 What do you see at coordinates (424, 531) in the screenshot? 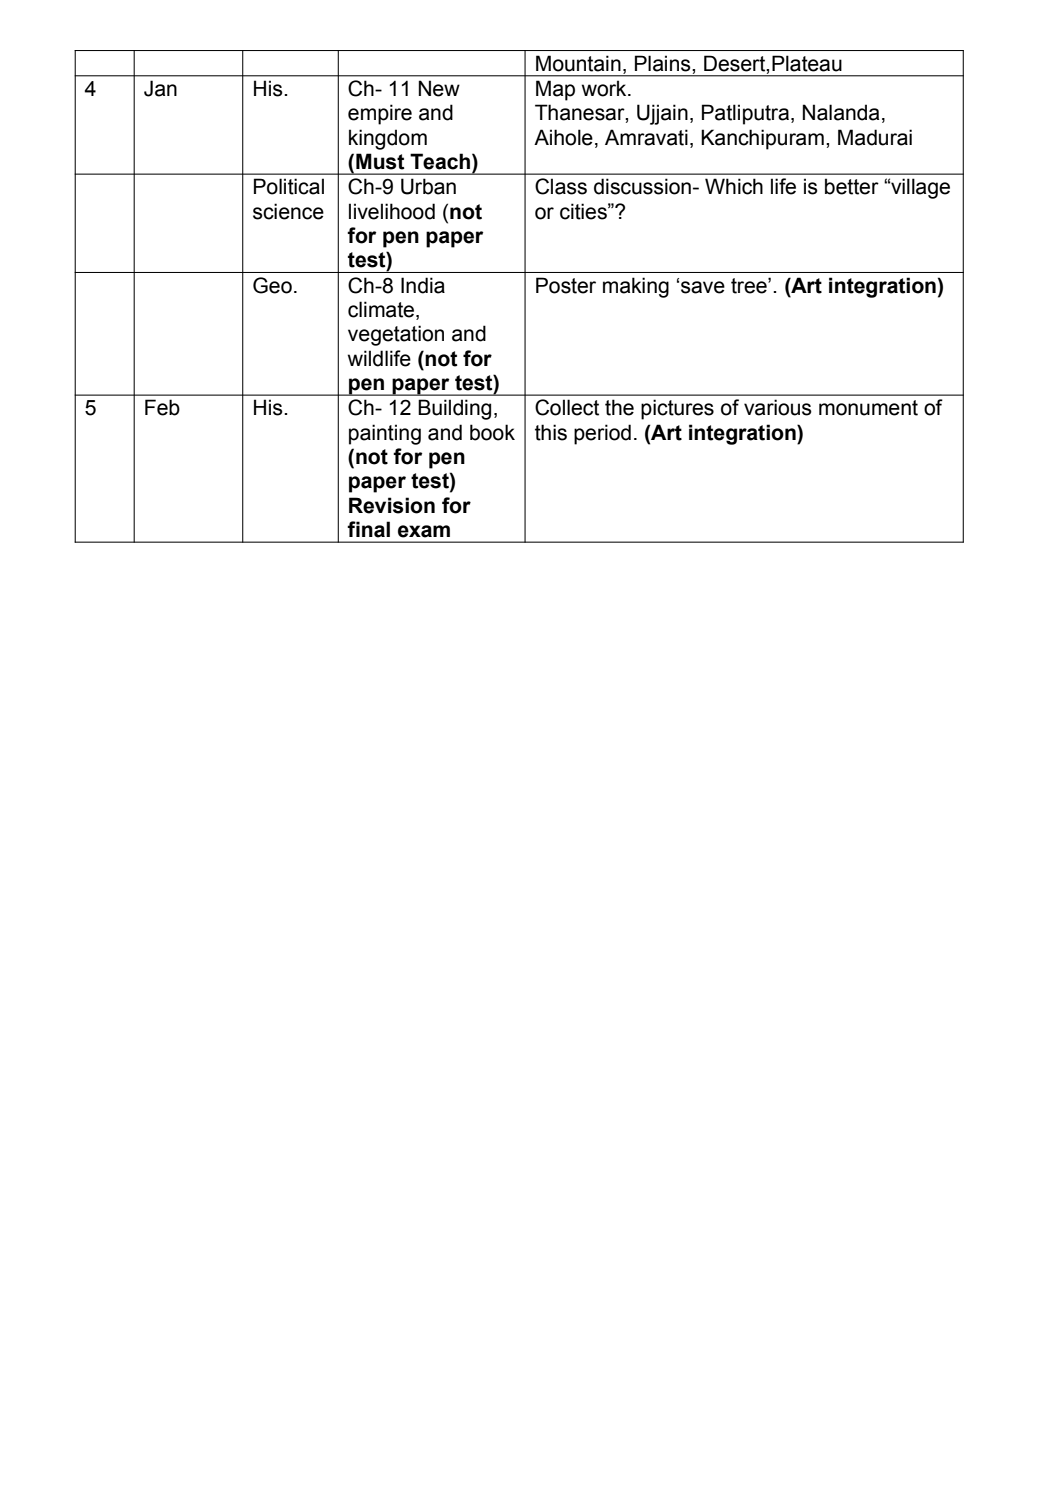
I see `exam` at bounding box center [424, 531].
